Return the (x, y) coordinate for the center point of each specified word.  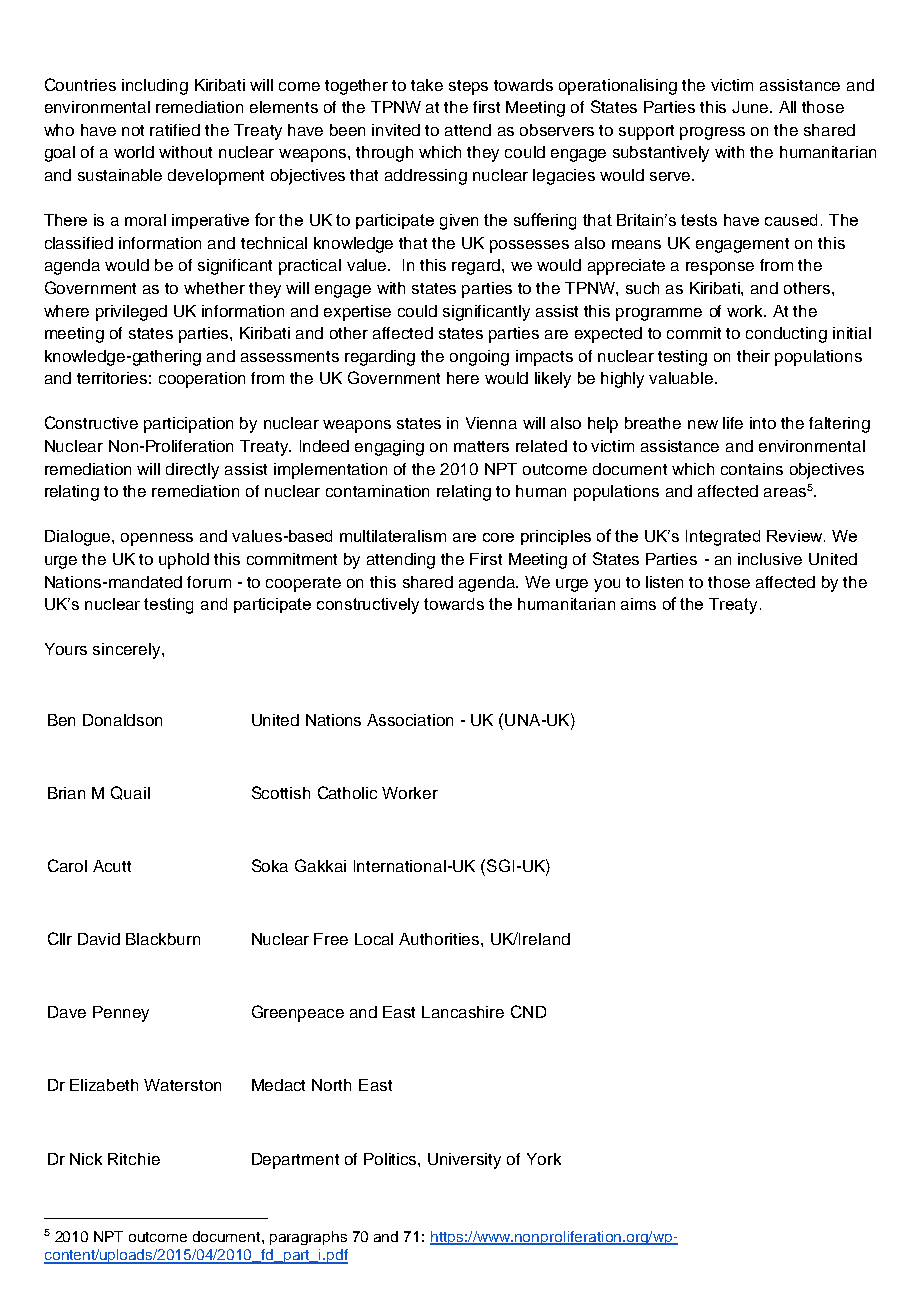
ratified (175, 130)
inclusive (770, 559)
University (464, 1161)
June (751, 107)
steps (468, 87)
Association (410, 720)
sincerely (128, 651)
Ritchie (134, 1159)
